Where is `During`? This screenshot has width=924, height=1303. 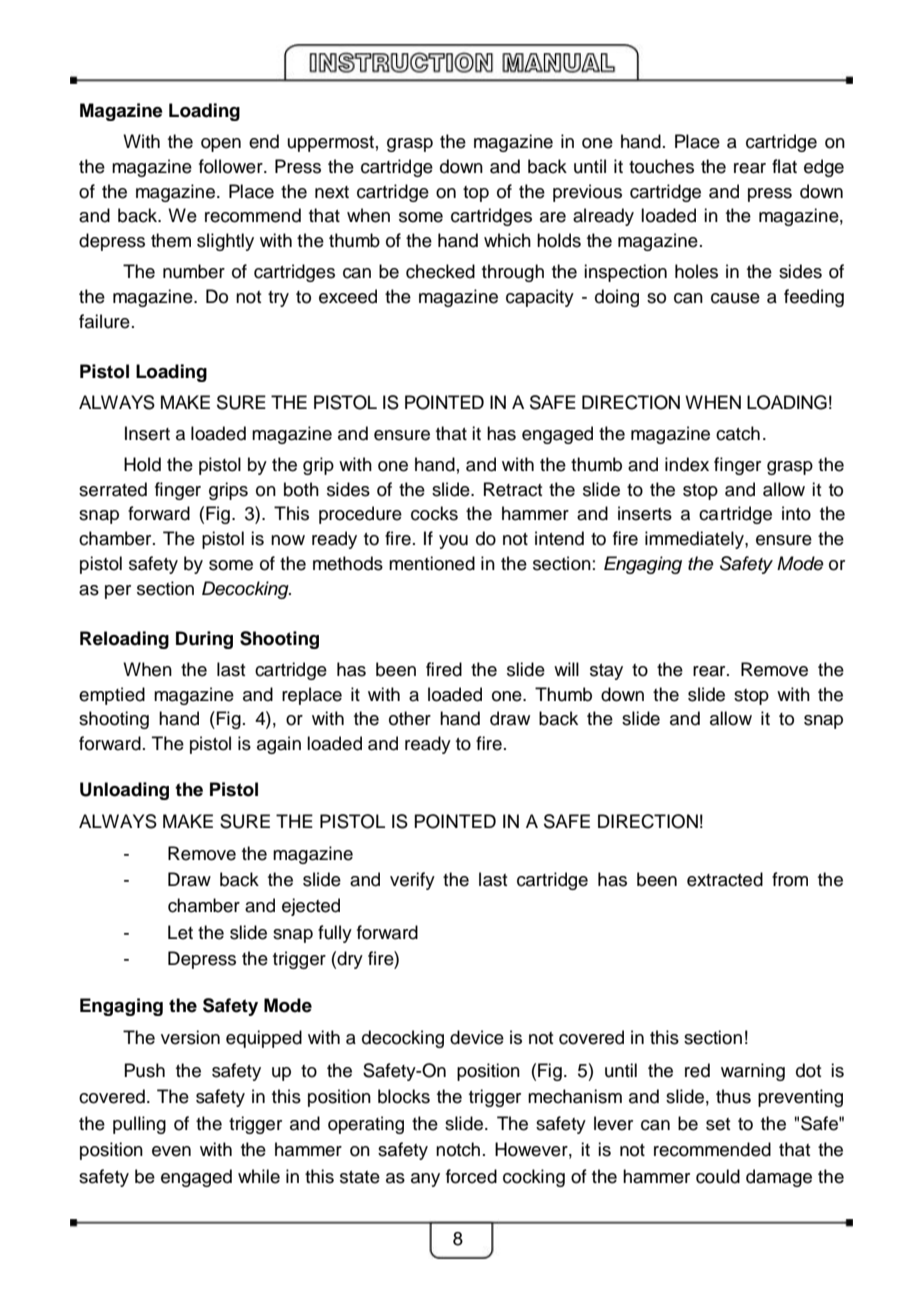 During is located at coordinates (204, 640).
